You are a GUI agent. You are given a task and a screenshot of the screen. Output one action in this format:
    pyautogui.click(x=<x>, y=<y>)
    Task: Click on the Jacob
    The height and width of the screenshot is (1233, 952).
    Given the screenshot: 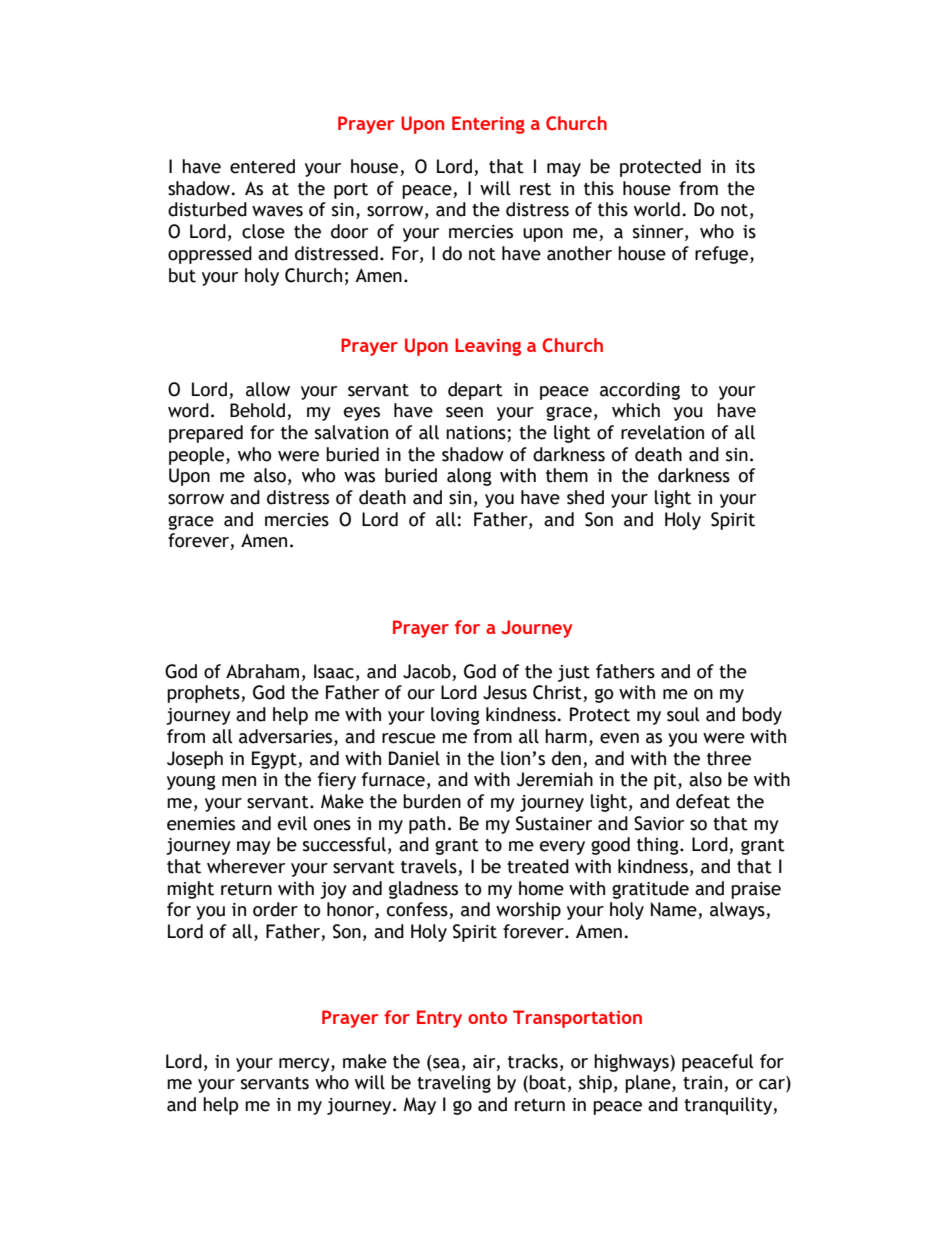 What is the action you would take?
    pyautogui.click(x=427, y=671)
